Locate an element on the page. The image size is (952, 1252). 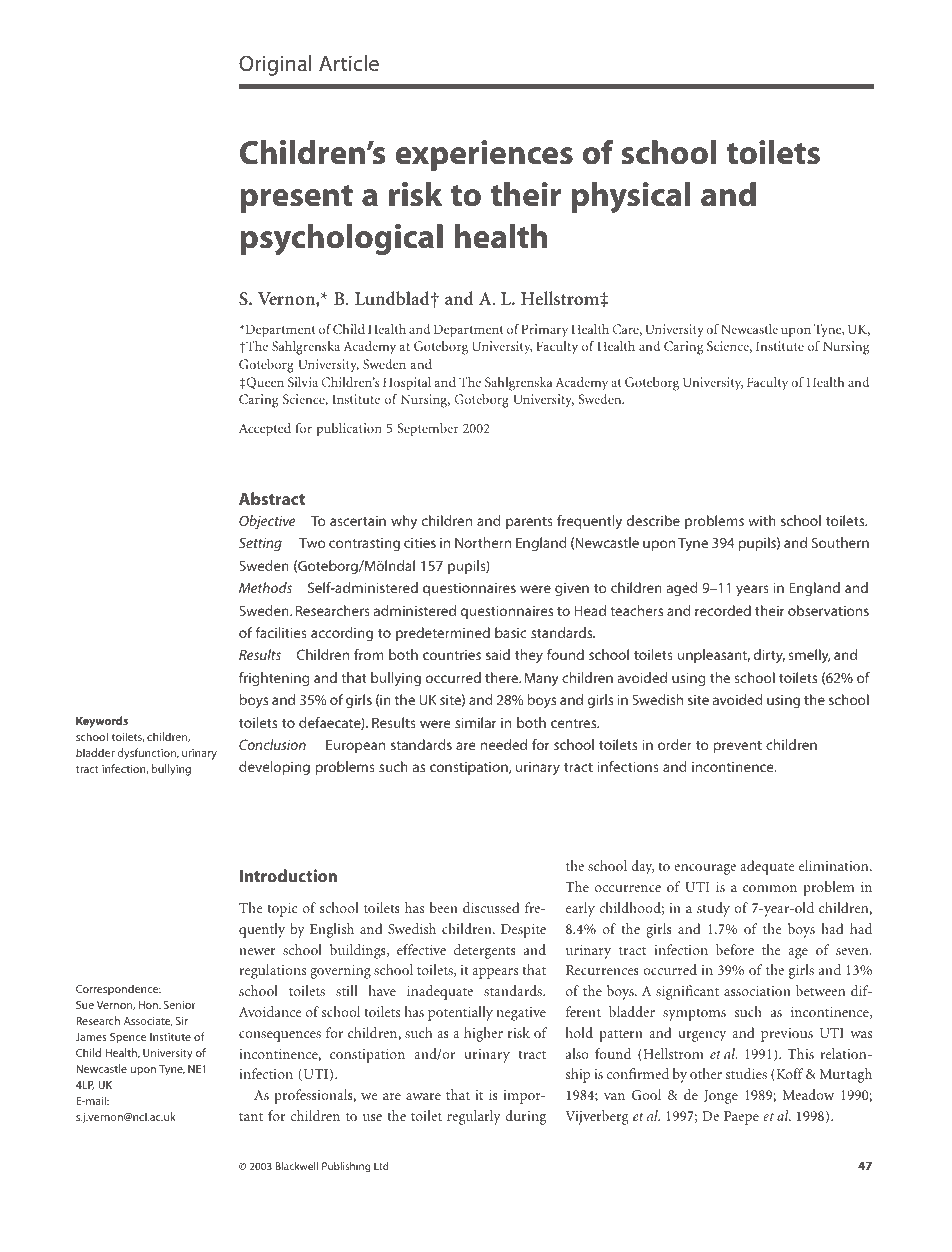
regularly is located at coordinates (474, 1117).
